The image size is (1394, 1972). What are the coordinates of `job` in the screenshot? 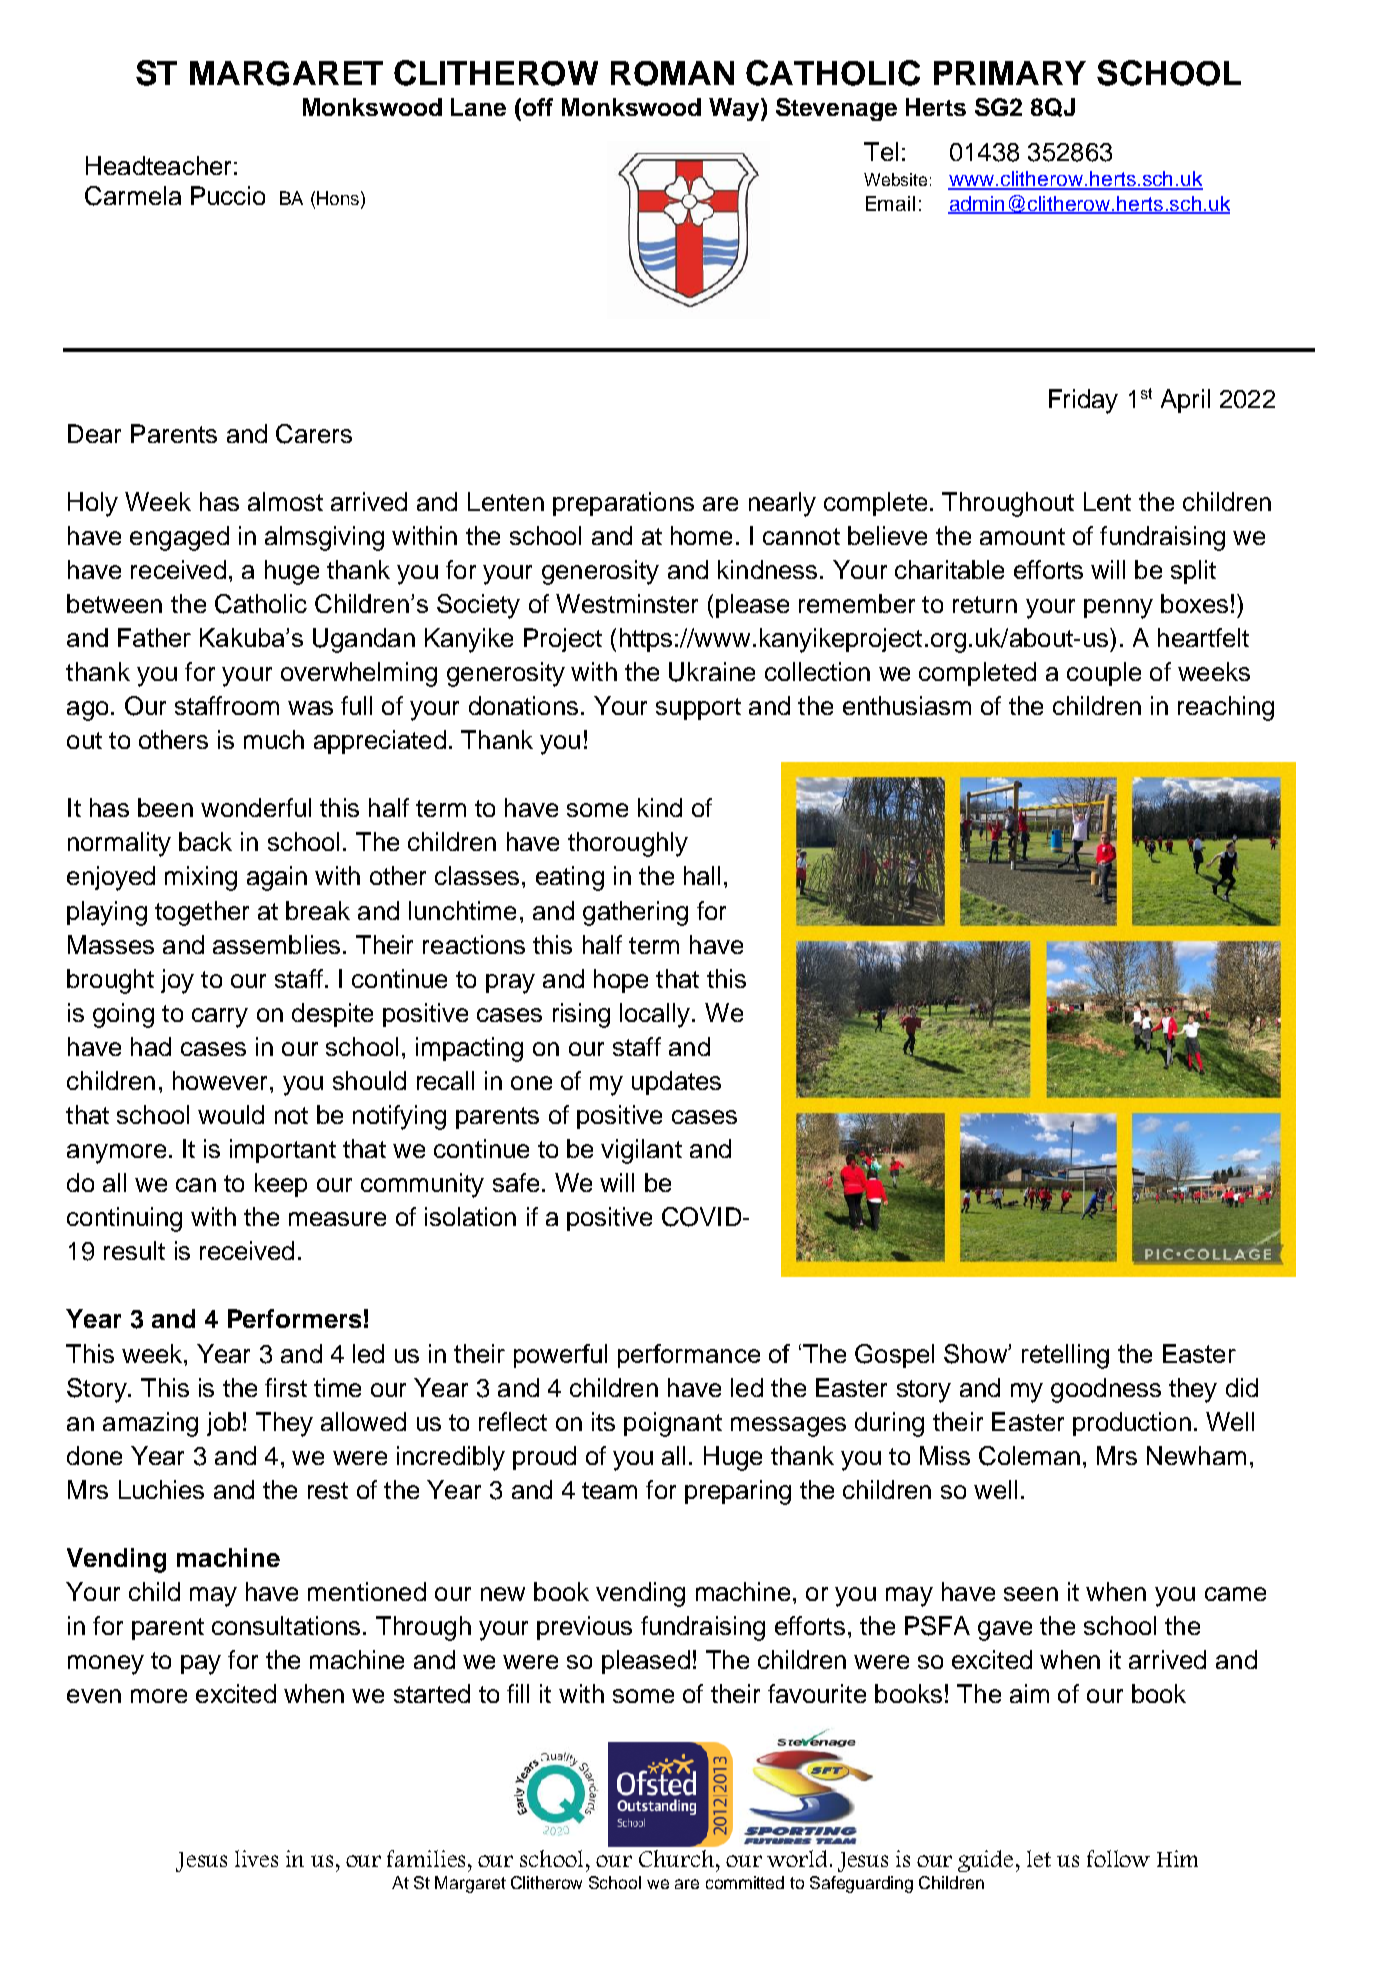 It's located at (223, 1424).
